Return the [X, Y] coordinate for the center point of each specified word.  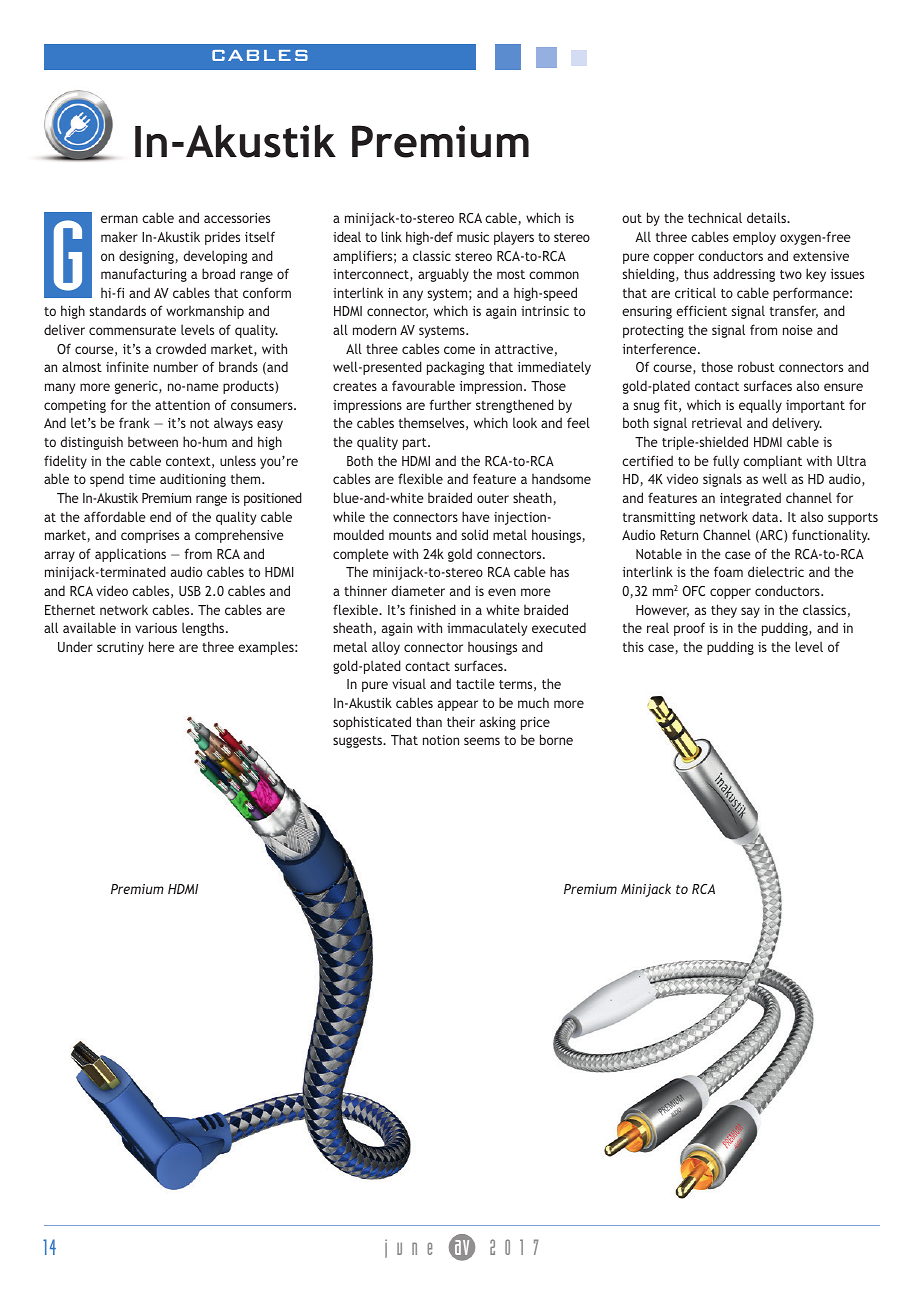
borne [556, 739]
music [473, 237]
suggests [358, 742]
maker [119, 237]
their [461, 721]
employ [754, 238]
